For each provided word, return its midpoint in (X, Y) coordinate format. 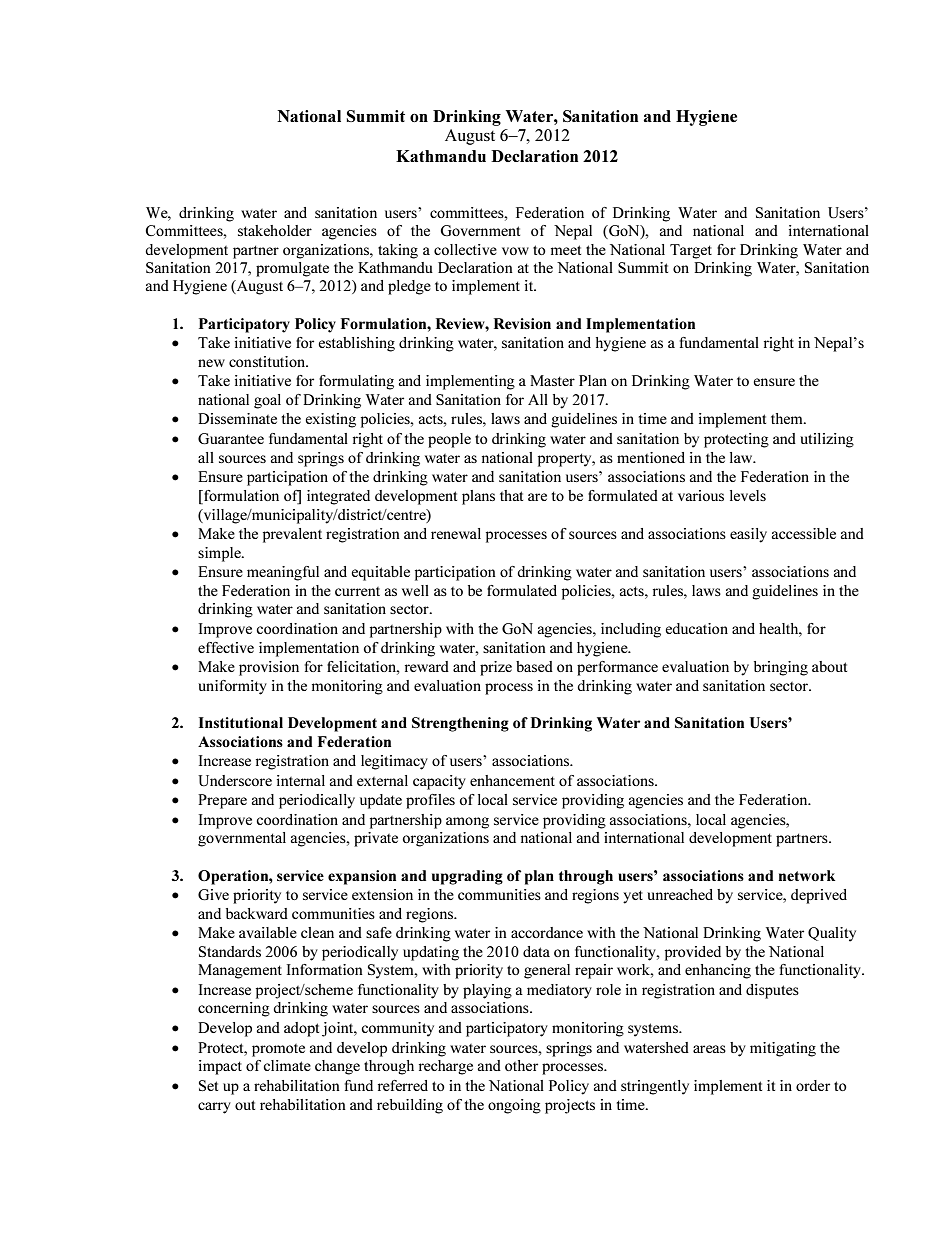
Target (691, 251)
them (788, 418)
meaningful (283, 573)
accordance (547, 932)
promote (278, 1050)
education (696, 628)
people (449, 440)
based (534, 666)
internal (301, 780)
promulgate (292, 269)
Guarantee (231, 438)
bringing (781, 668)
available (268, 932)
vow (515, 251)
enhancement (512, 780)
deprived (819, 896)
